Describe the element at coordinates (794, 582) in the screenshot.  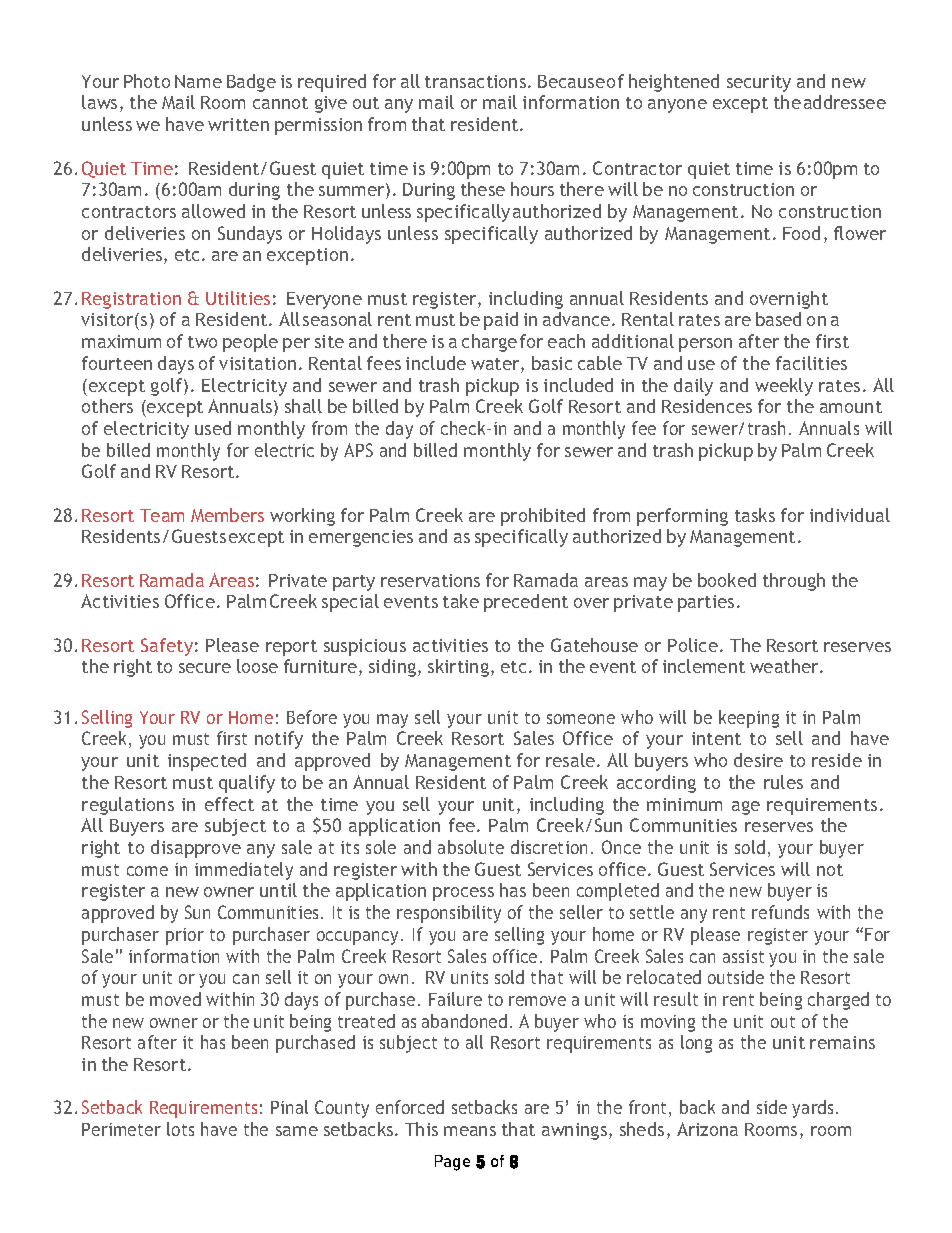
I see `through` at that location.
